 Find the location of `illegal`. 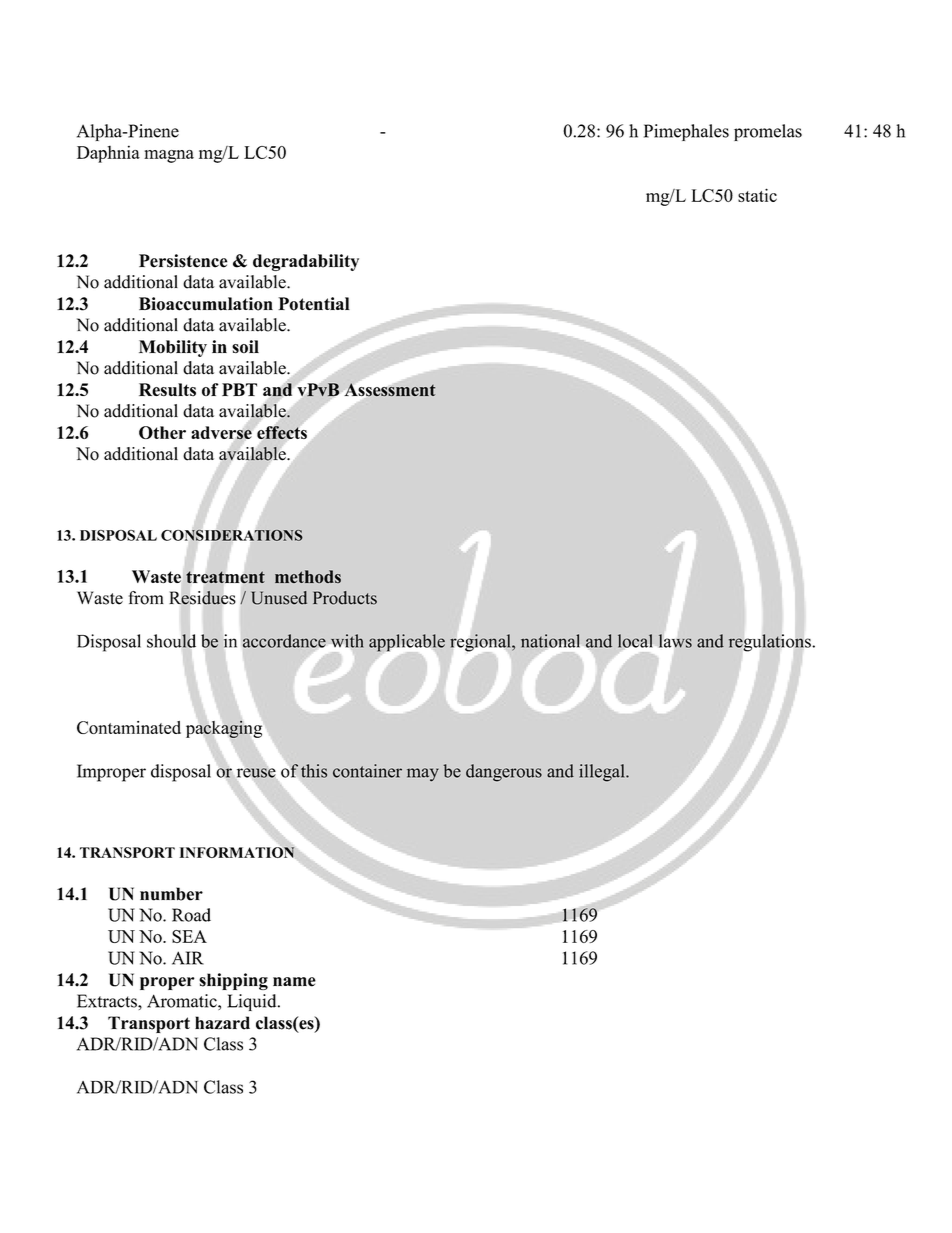

illegal is located at coordinates (603, 773).
